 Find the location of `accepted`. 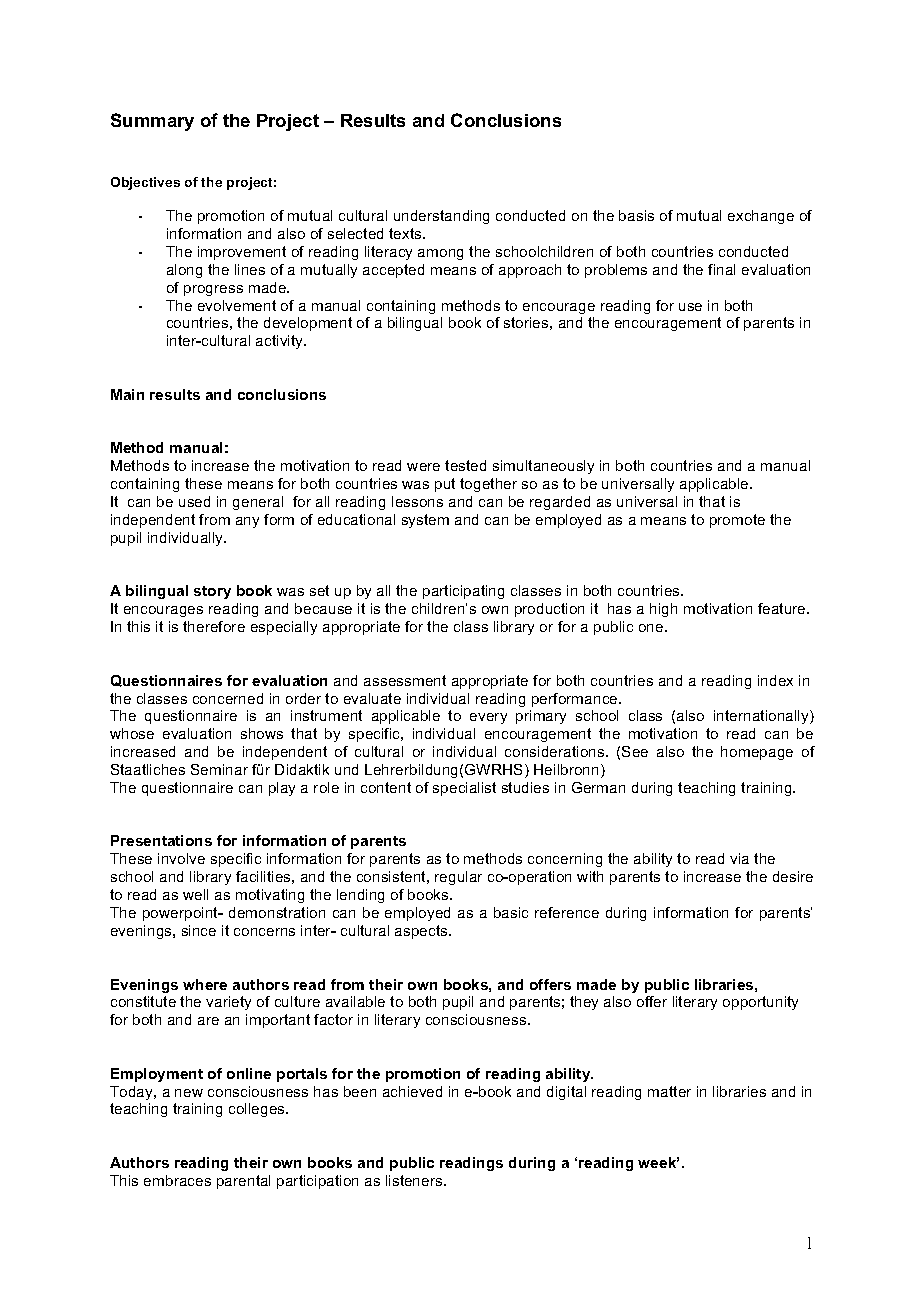

accepted is located at coordinates (393, 271).
